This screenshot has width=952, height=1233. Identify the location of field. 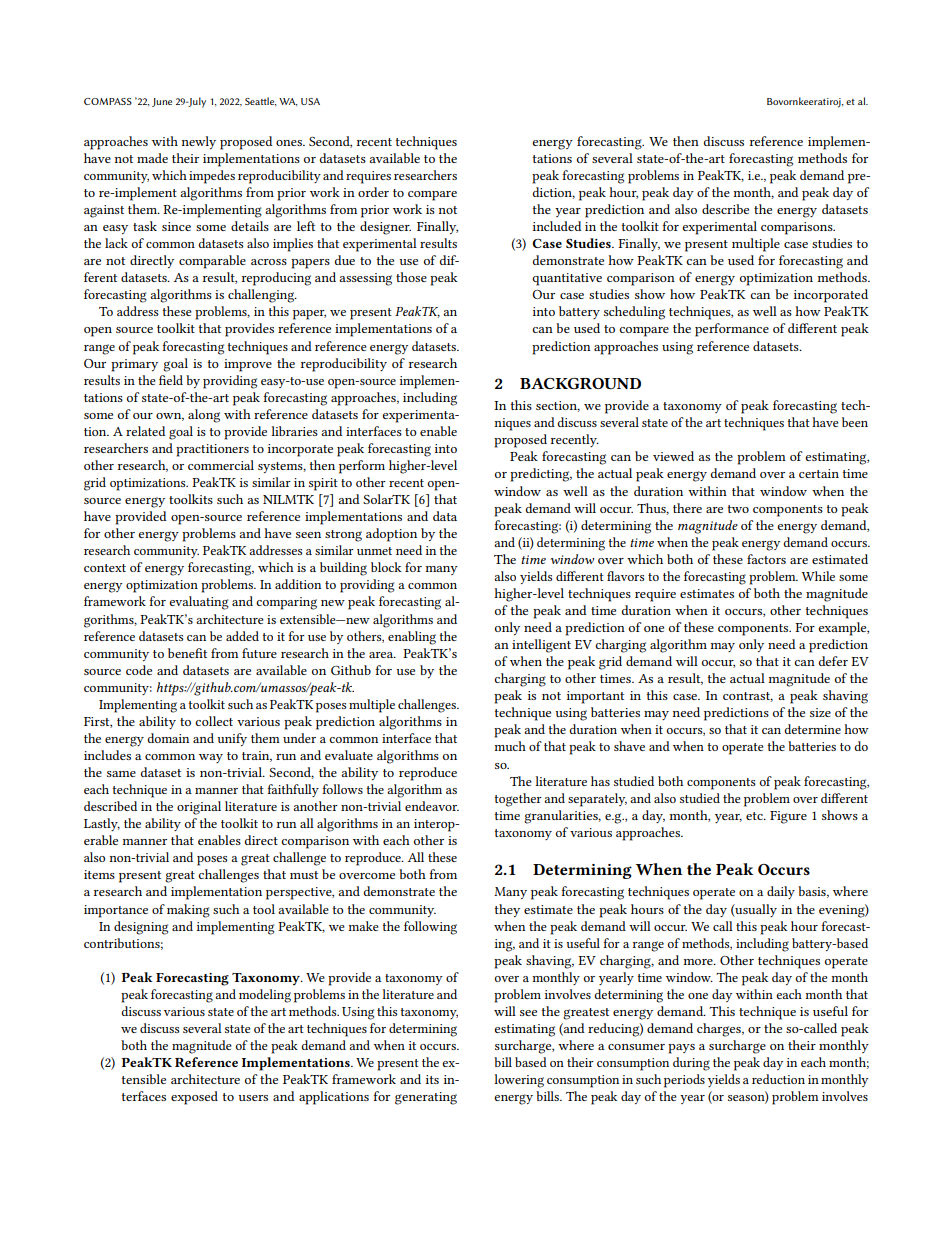
(171, 380).
